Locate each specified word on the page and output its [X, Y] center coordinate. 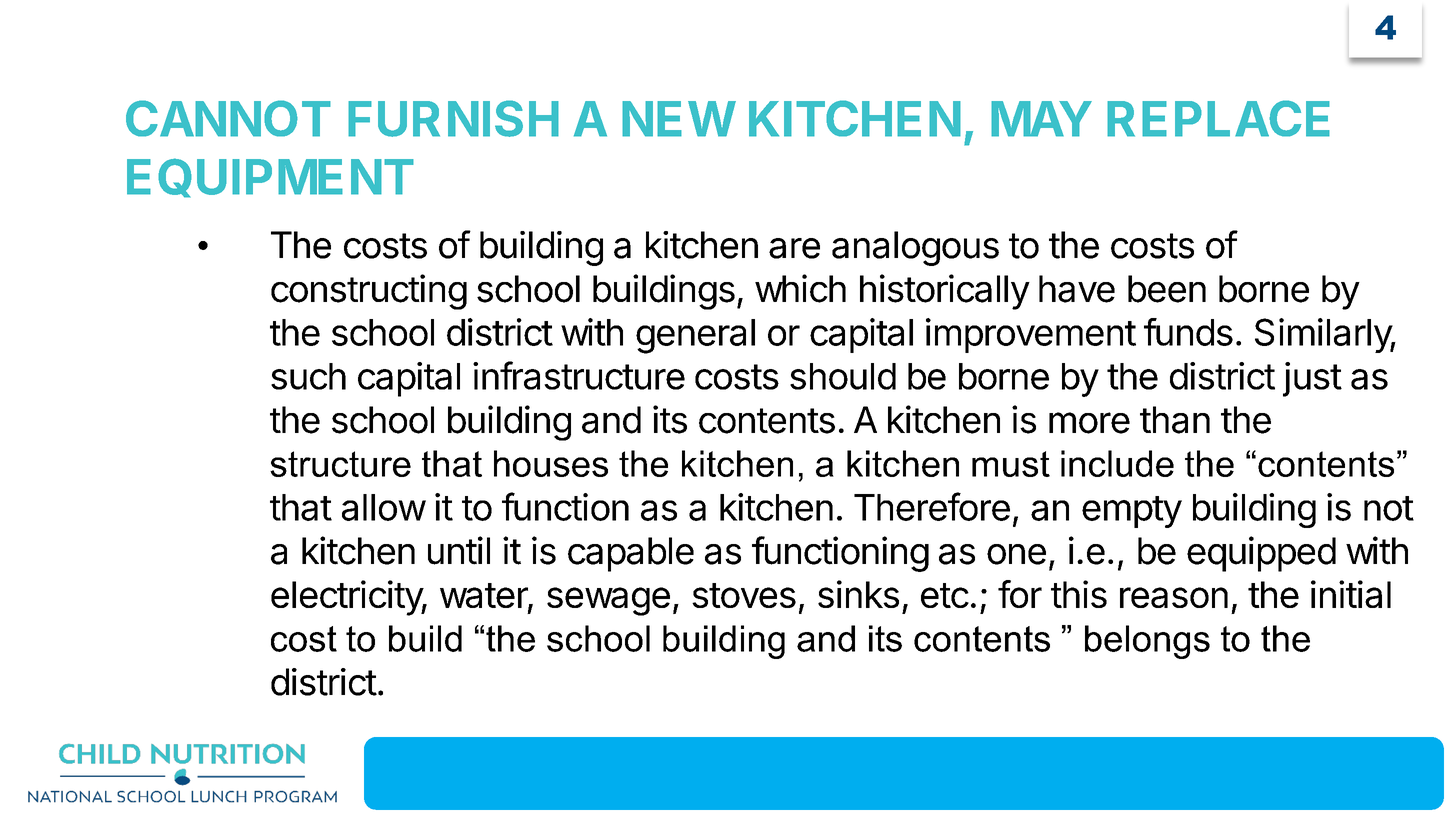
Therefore [932, 506]
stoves [744, 595]
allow [384, 507]
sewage [608, 601]
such [308, 376]
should [843, 376]
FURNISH [453, 118]
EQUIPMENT [270, 178]
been [1167, 289]
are [794, 248]
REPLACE [1218, 118]
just [1312, 379]
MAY [1041, 119]
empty [1132, 512]
